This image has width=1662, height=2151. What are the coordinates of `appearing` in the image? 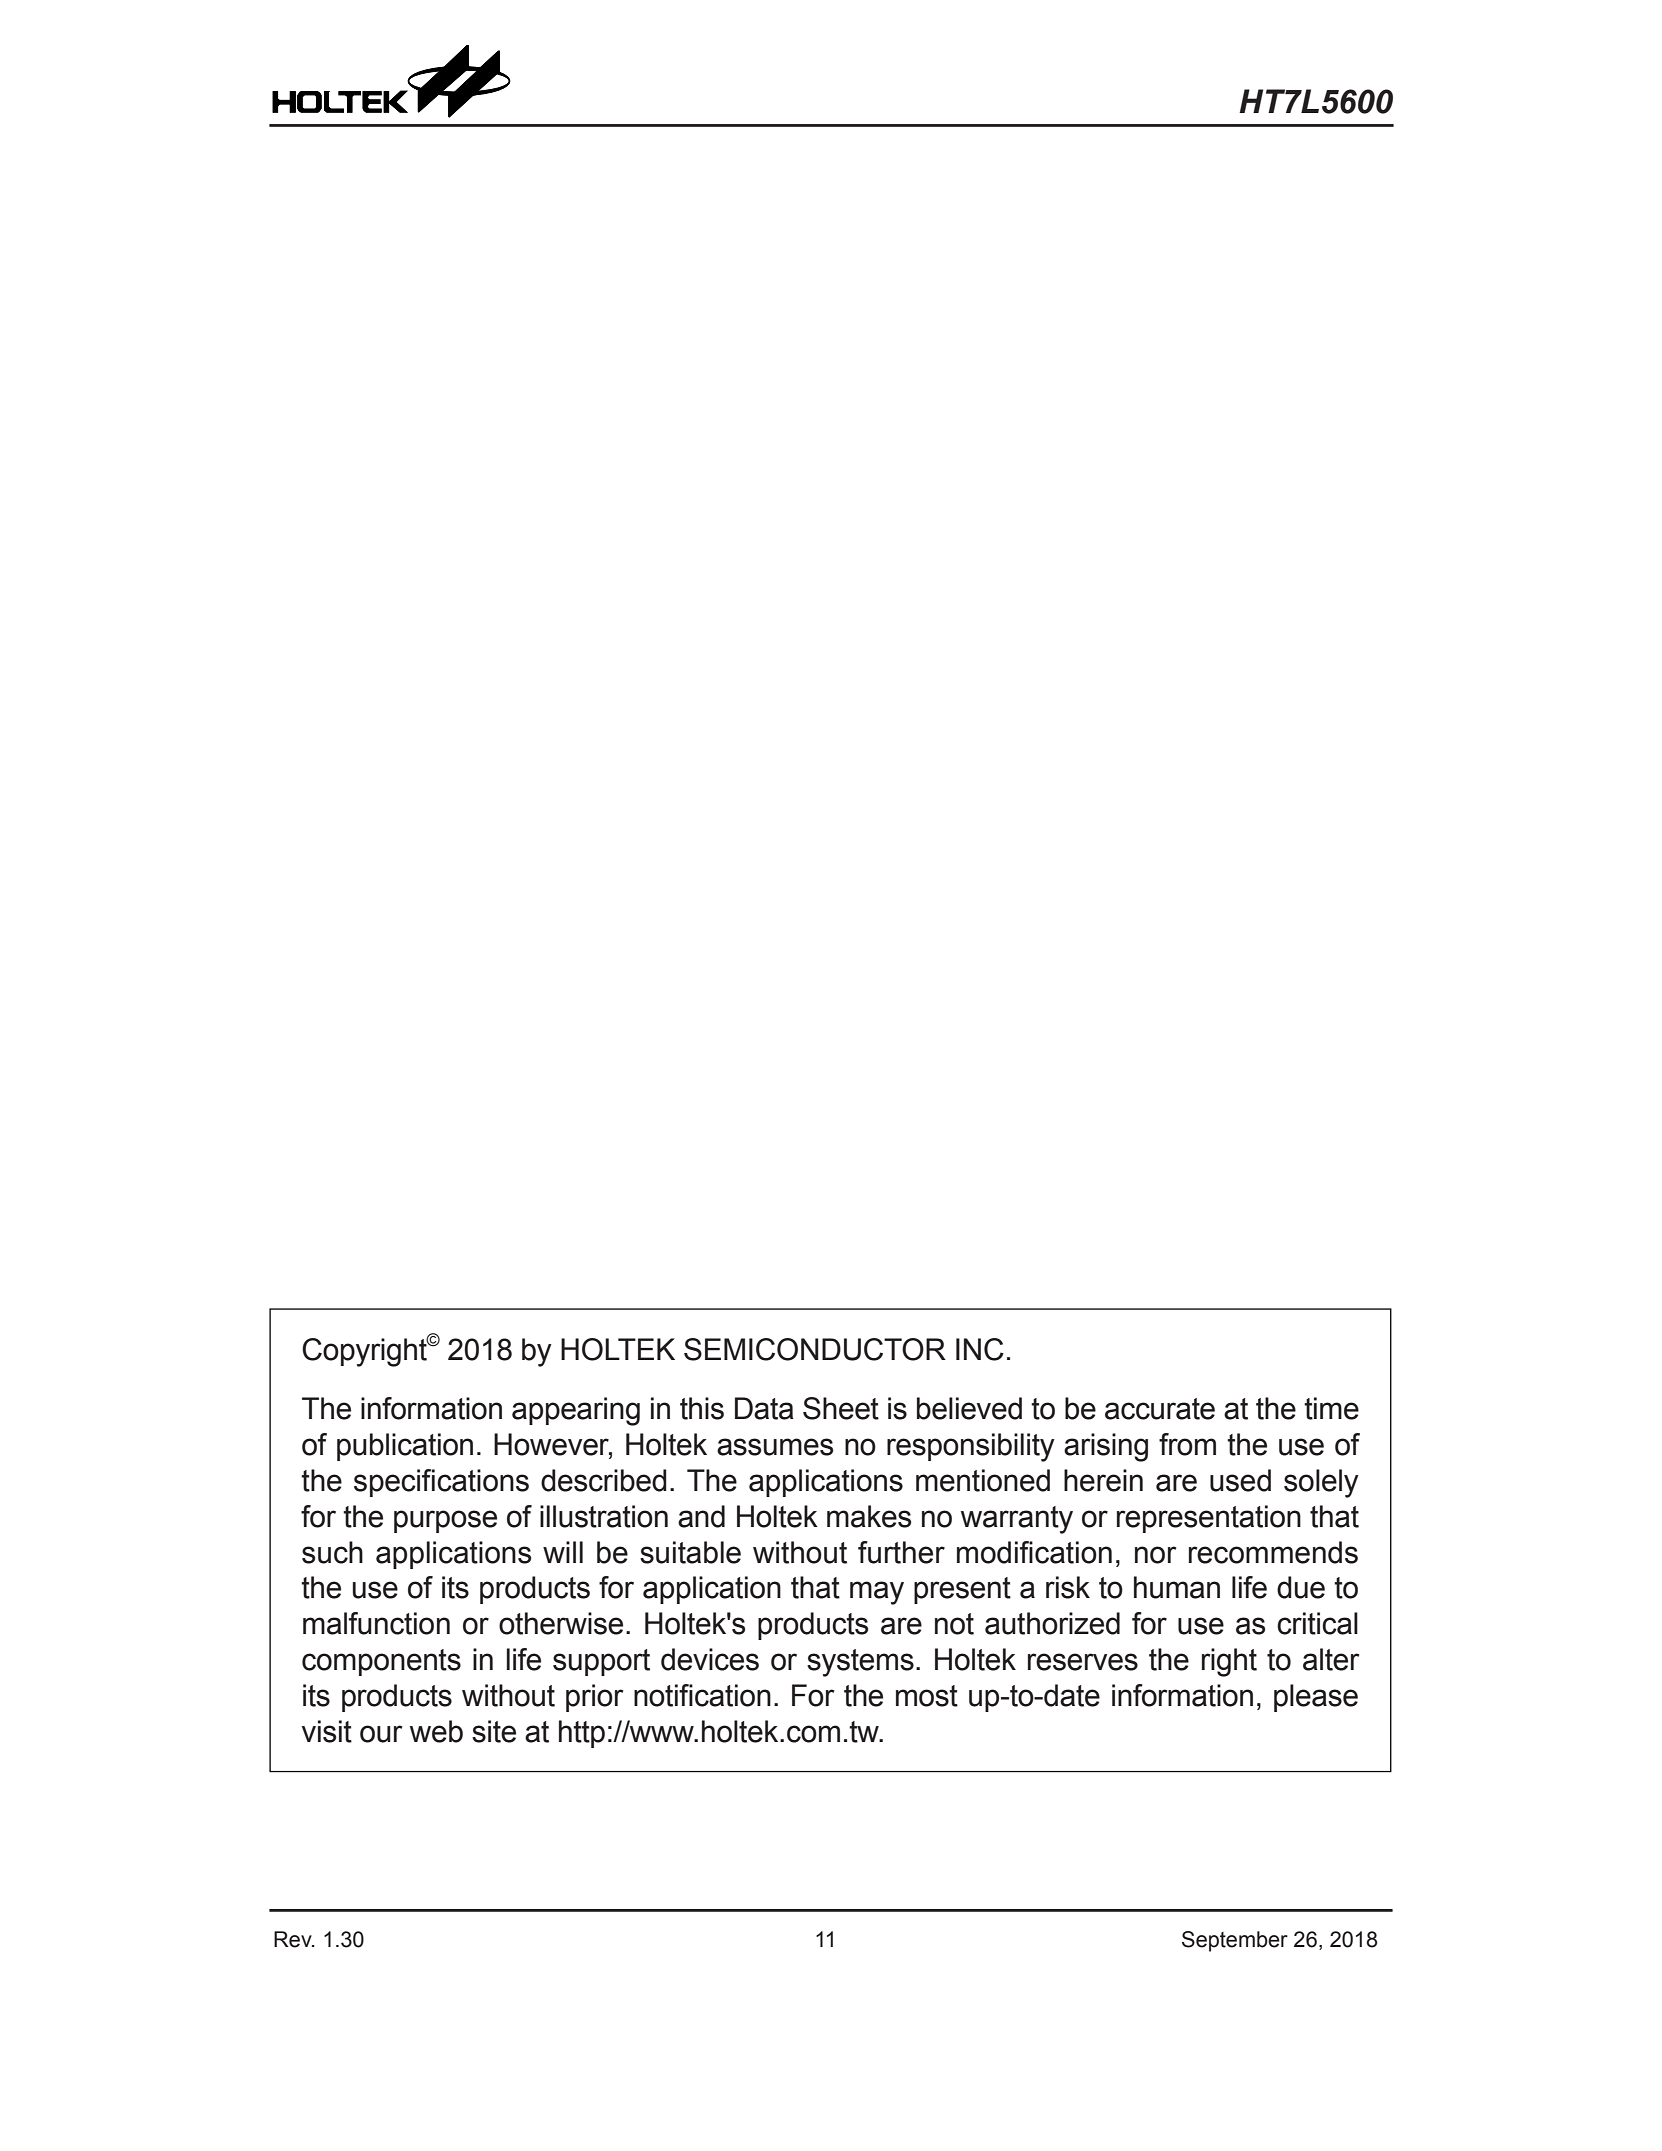 It's located at (576, 1411).
